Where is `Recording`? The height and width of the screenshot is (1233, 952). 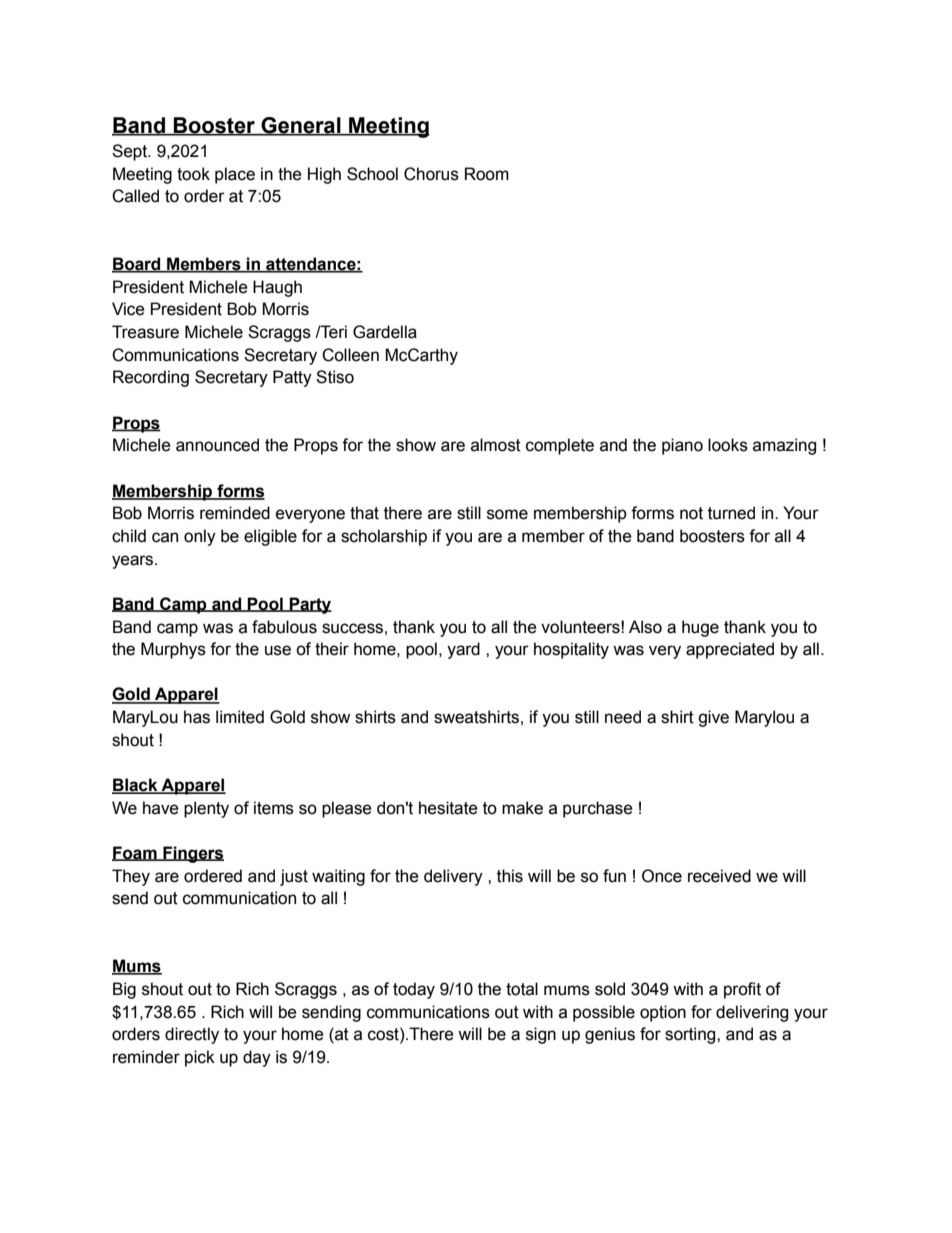 Recording is located at coordinates (151, 378).
